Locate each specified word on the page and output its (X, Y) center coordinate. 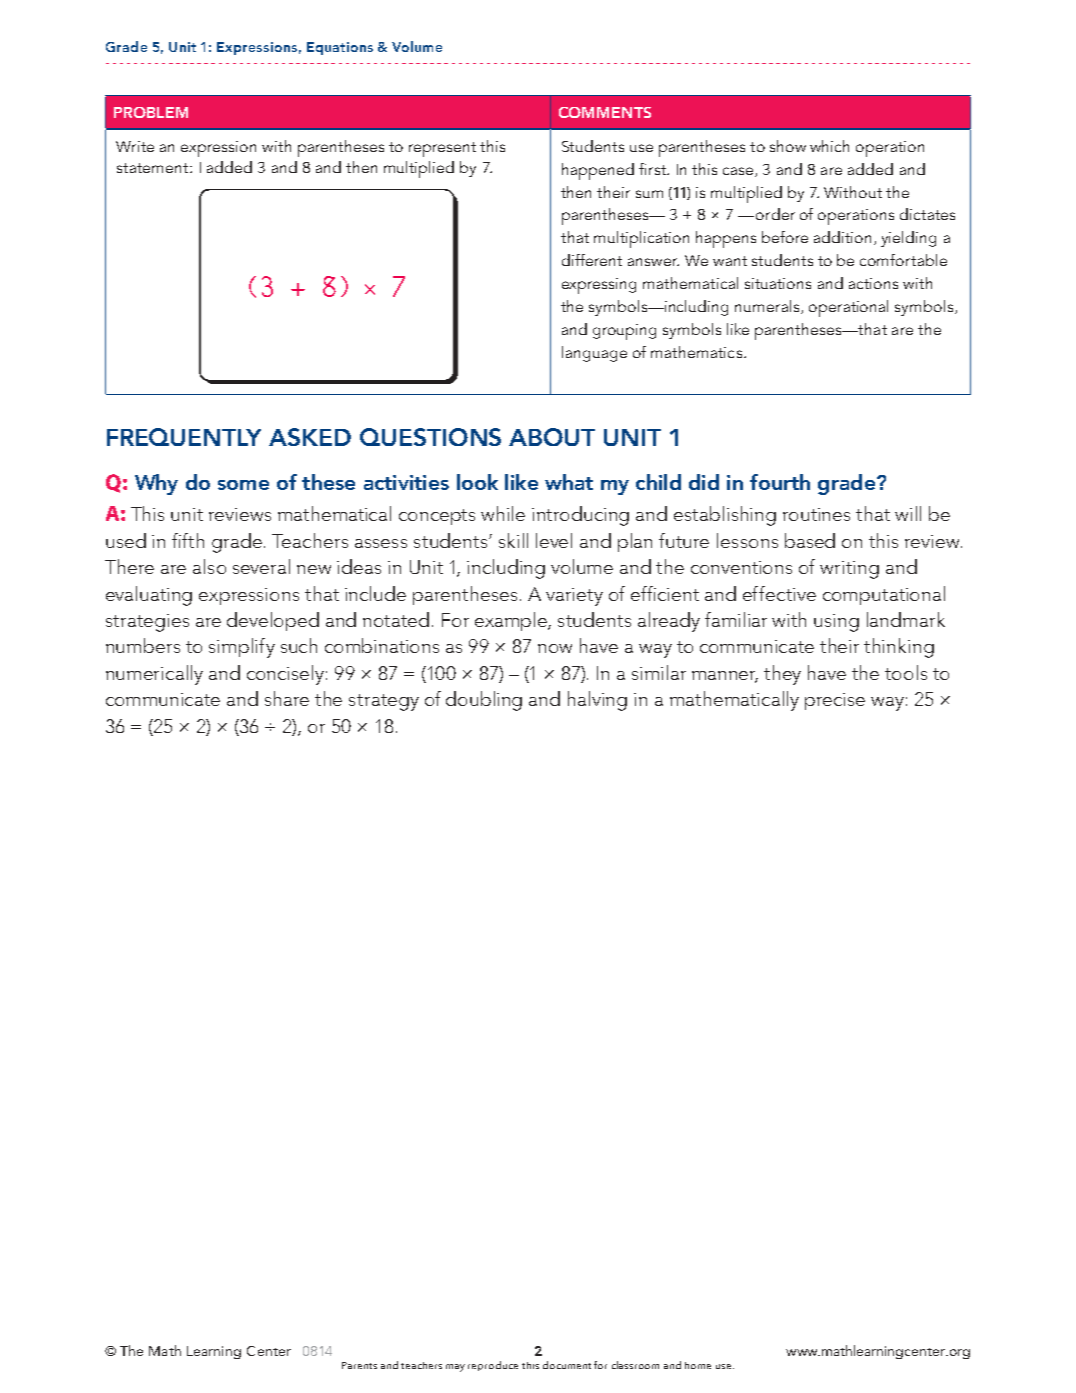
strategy (384, 702)
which (829, 146)
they (782, 675)
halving (597, 701)
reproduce (493, 1366)
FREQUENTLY (184, 437)
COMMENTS (605, 112)
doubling (484, 701)
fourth (780, 482)
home (698, 1365)
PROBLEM (151, 112)
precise (835, 701)
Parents (359, 1365)
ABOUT (552, 437)
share (287, 698)
